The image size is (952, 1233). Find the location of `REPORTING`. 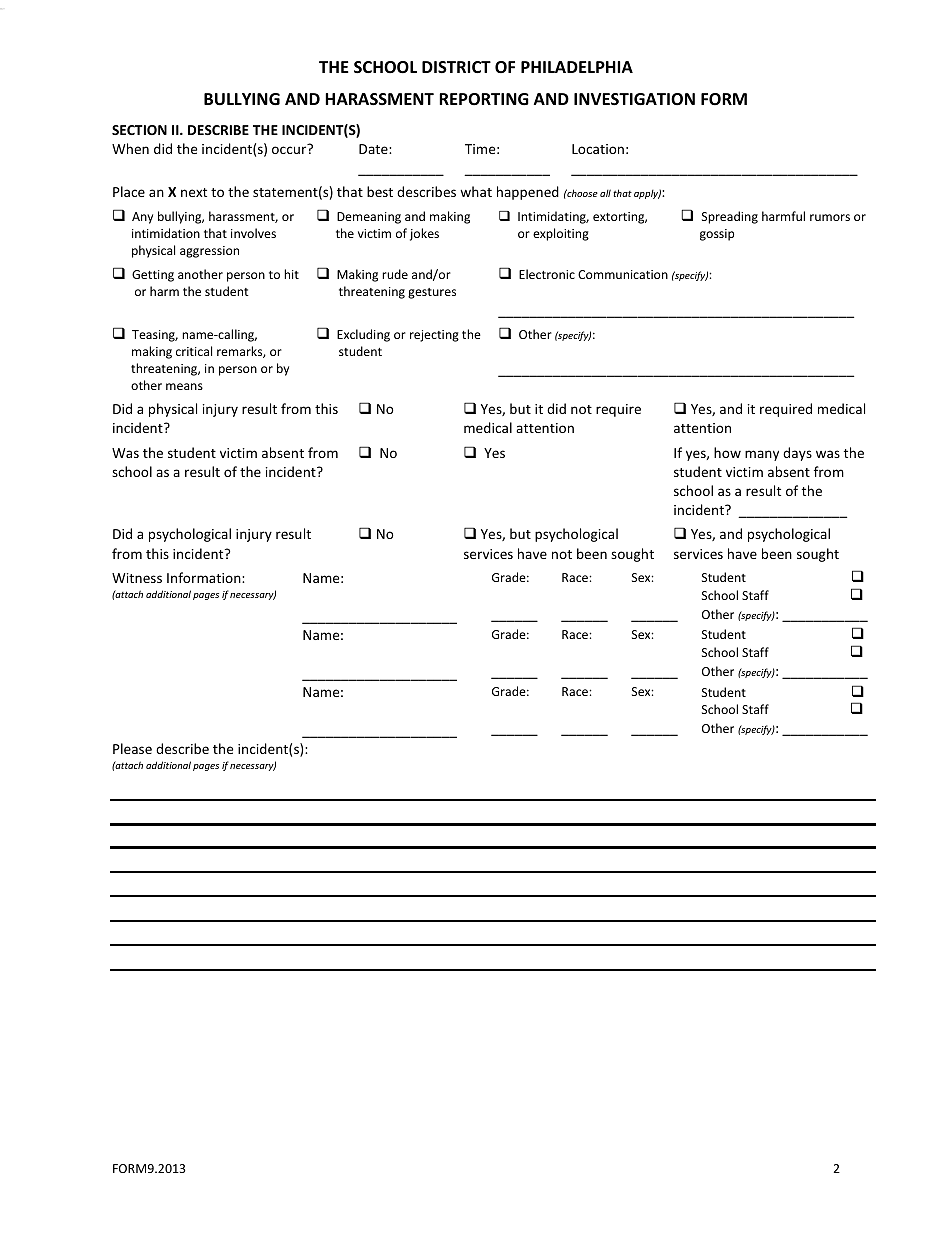

REPORTING is located at coordinates (484, 99).
